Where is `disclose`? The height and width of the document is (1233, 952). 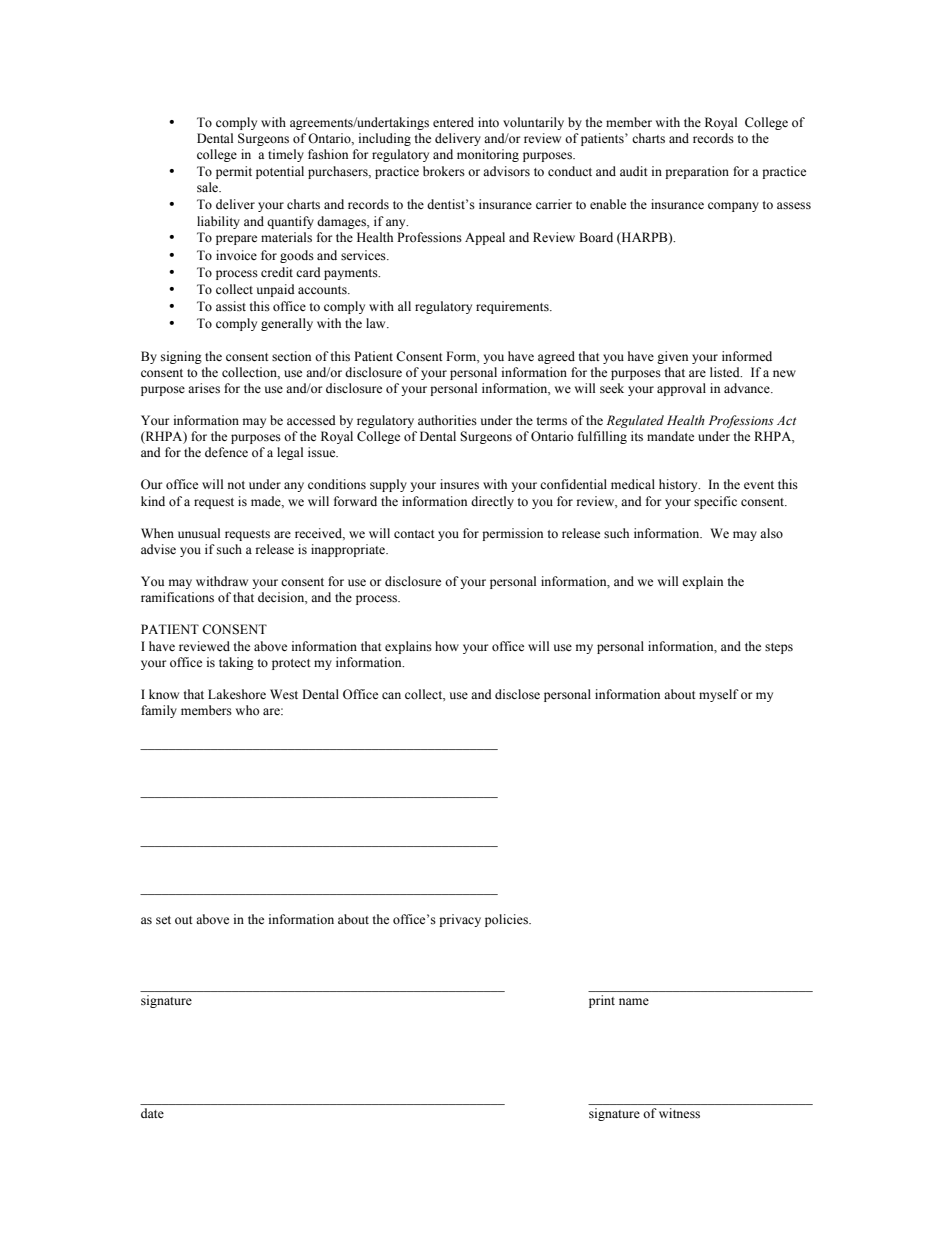 disclose is located at coordinates (517, 694).
